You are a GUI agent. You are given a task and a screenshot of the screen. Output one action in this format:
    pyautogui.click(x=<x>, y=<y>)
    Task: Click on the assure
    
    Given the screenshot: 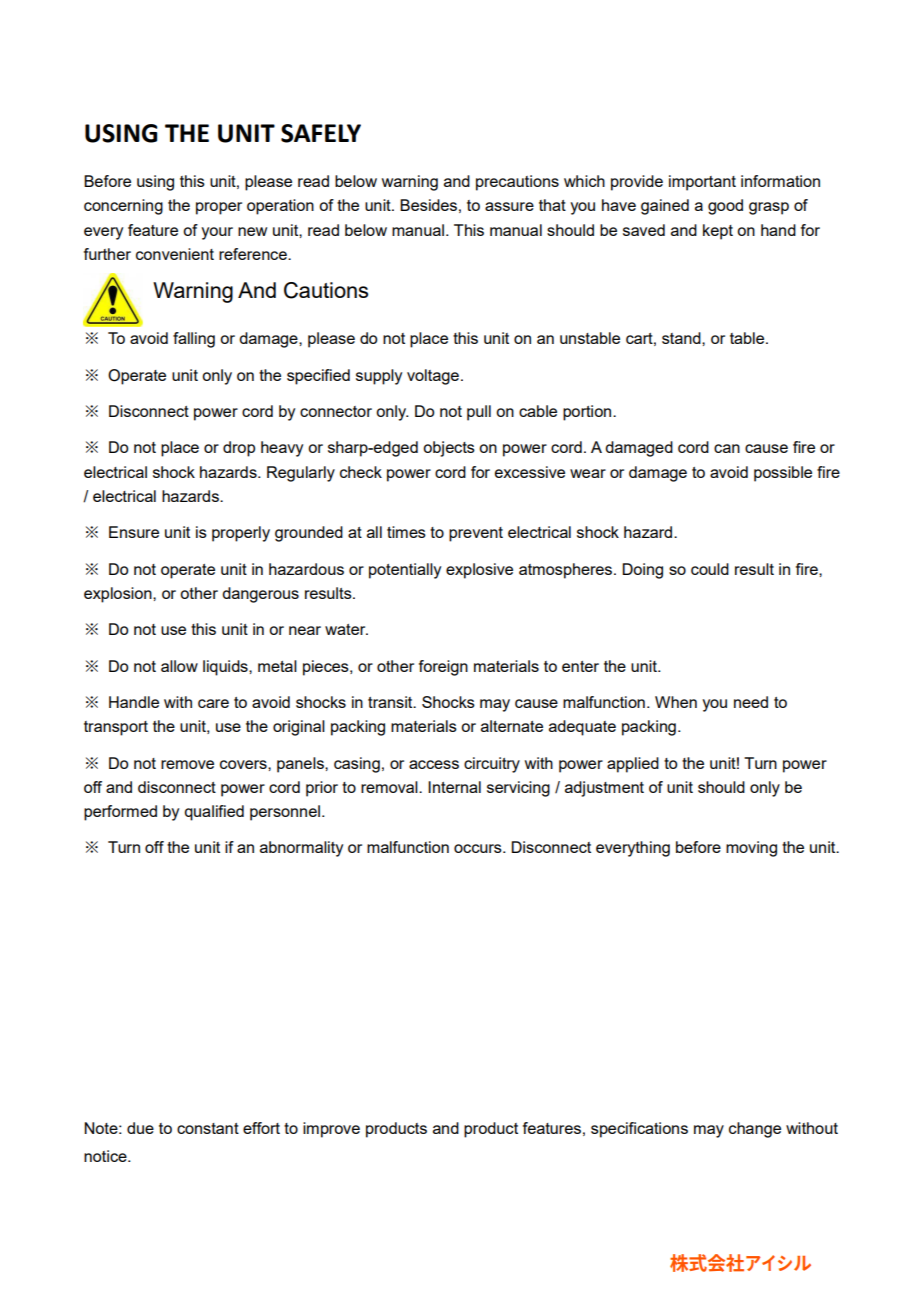 What is the action you would take?
    pyautogui.click(x=509, y=206)
